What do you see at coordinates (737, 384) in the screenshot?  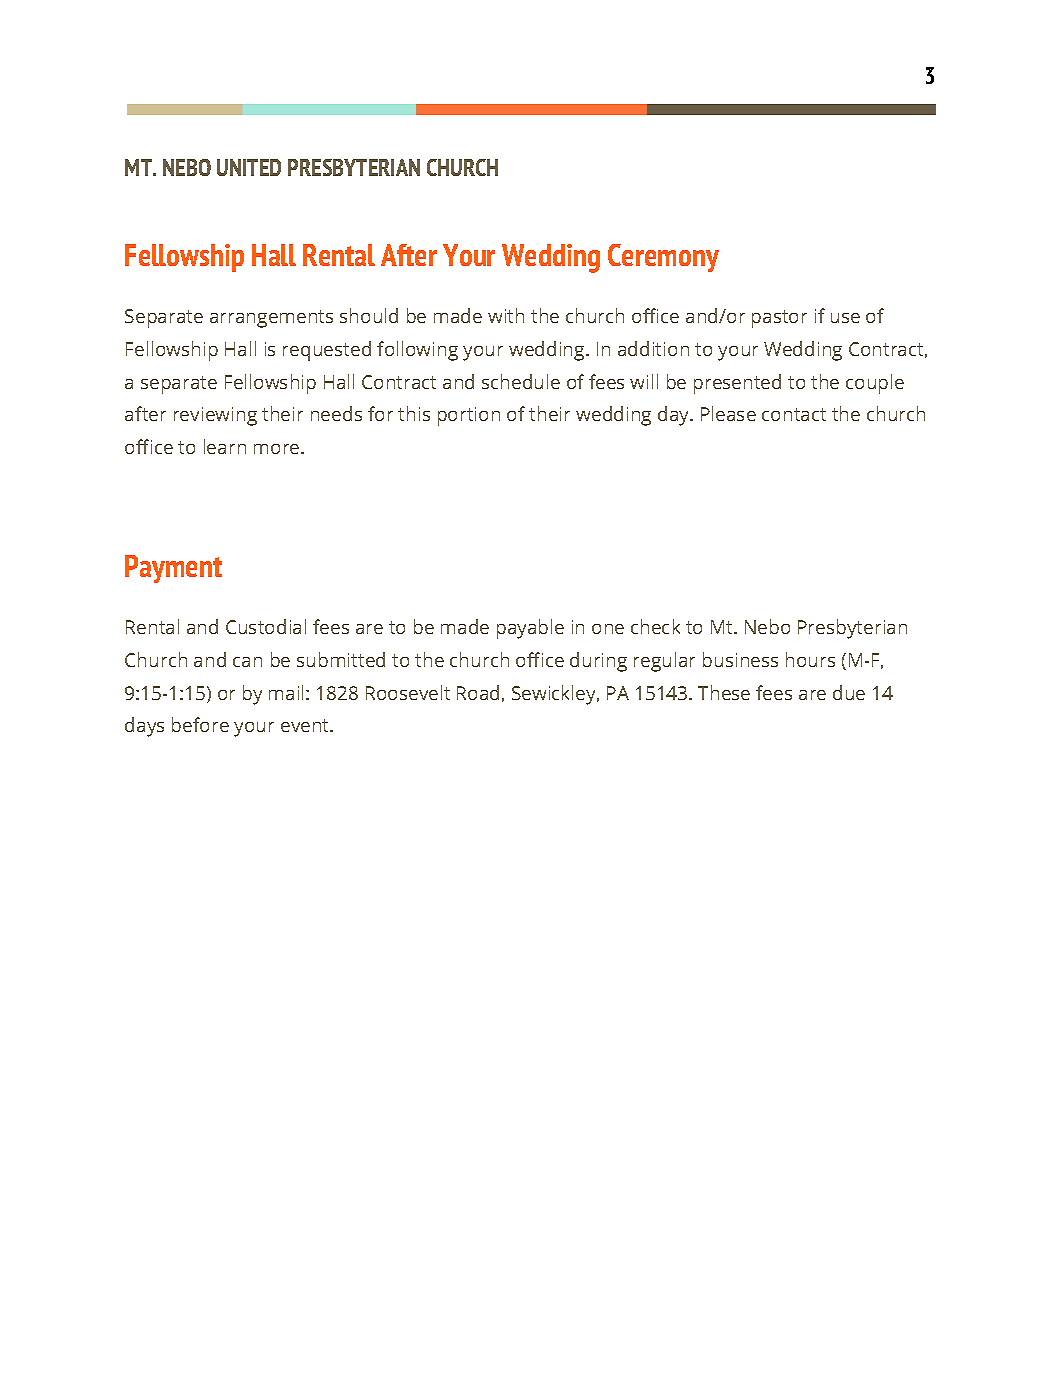 I see `presented` at bounding box center [737, 384].
